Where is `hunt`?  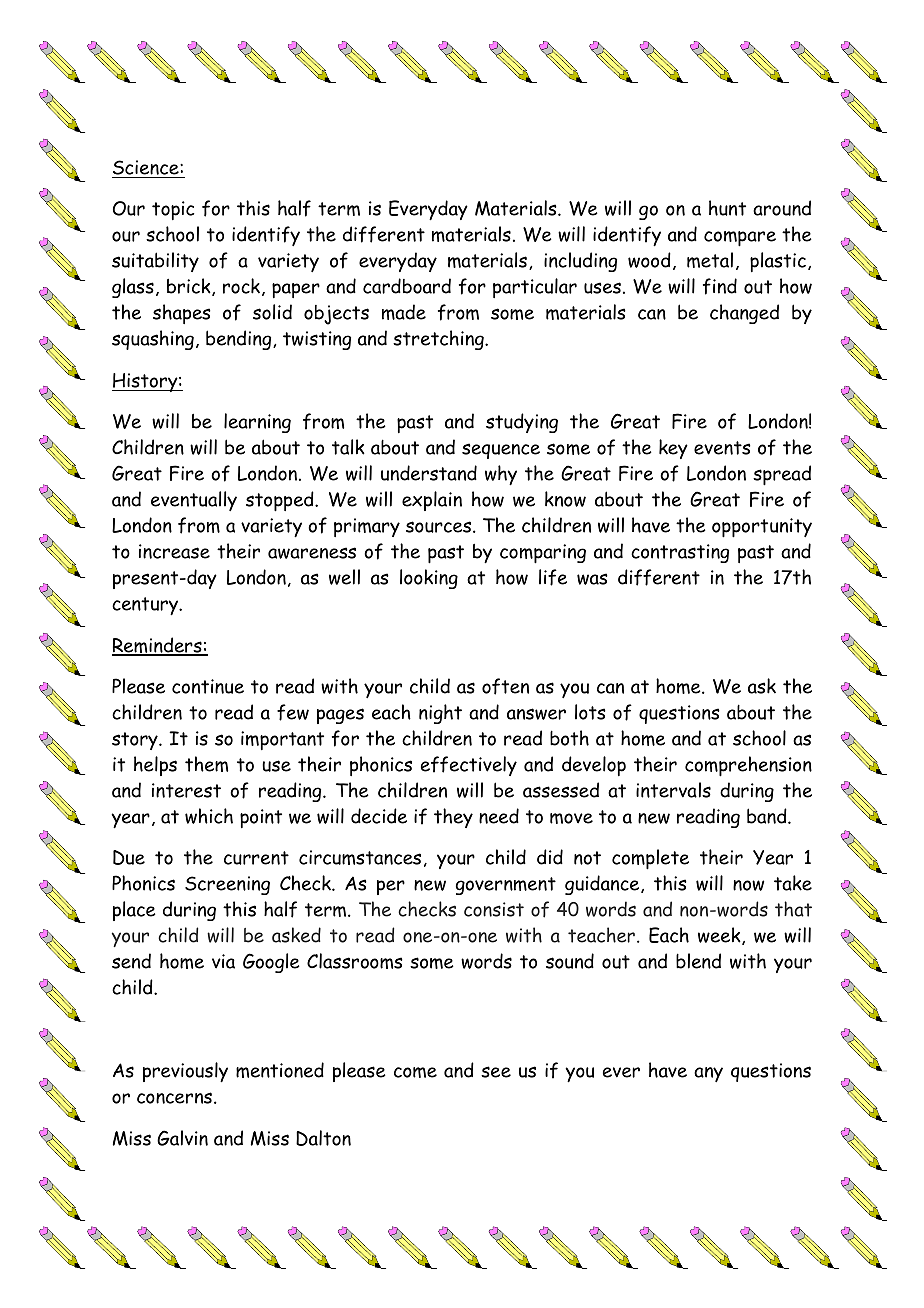
hunt is located at coordinates (727, 208).
